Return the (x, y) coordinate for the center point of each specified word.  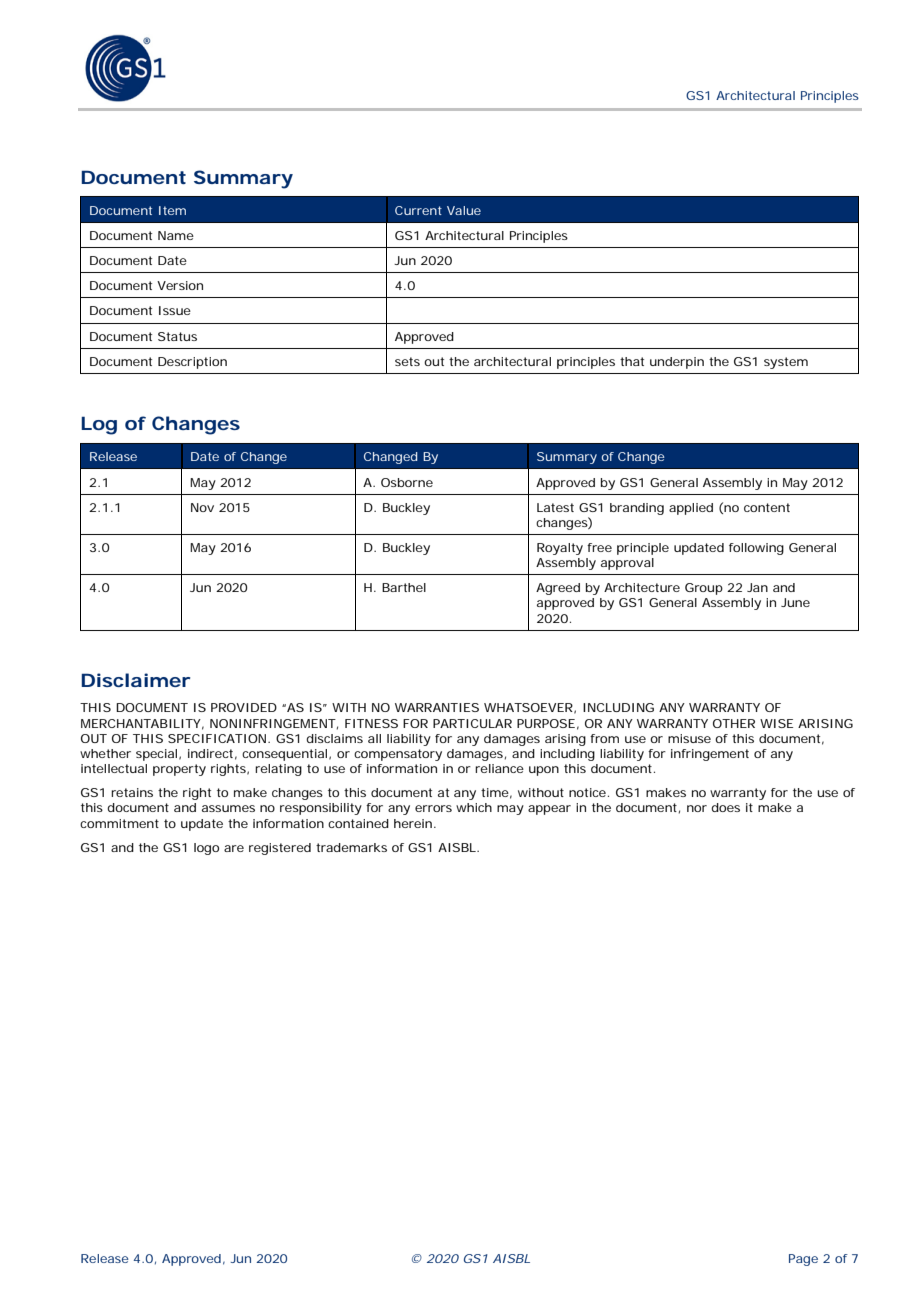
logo (206, 849)
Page (803, 1260)
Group (704, 589)
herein (413, 823)
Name (176, 235)
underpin (677, 363)
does (725, 807)
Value (464, 210)
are (234, 848)
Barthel (404, 587)
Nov (202, 507)
